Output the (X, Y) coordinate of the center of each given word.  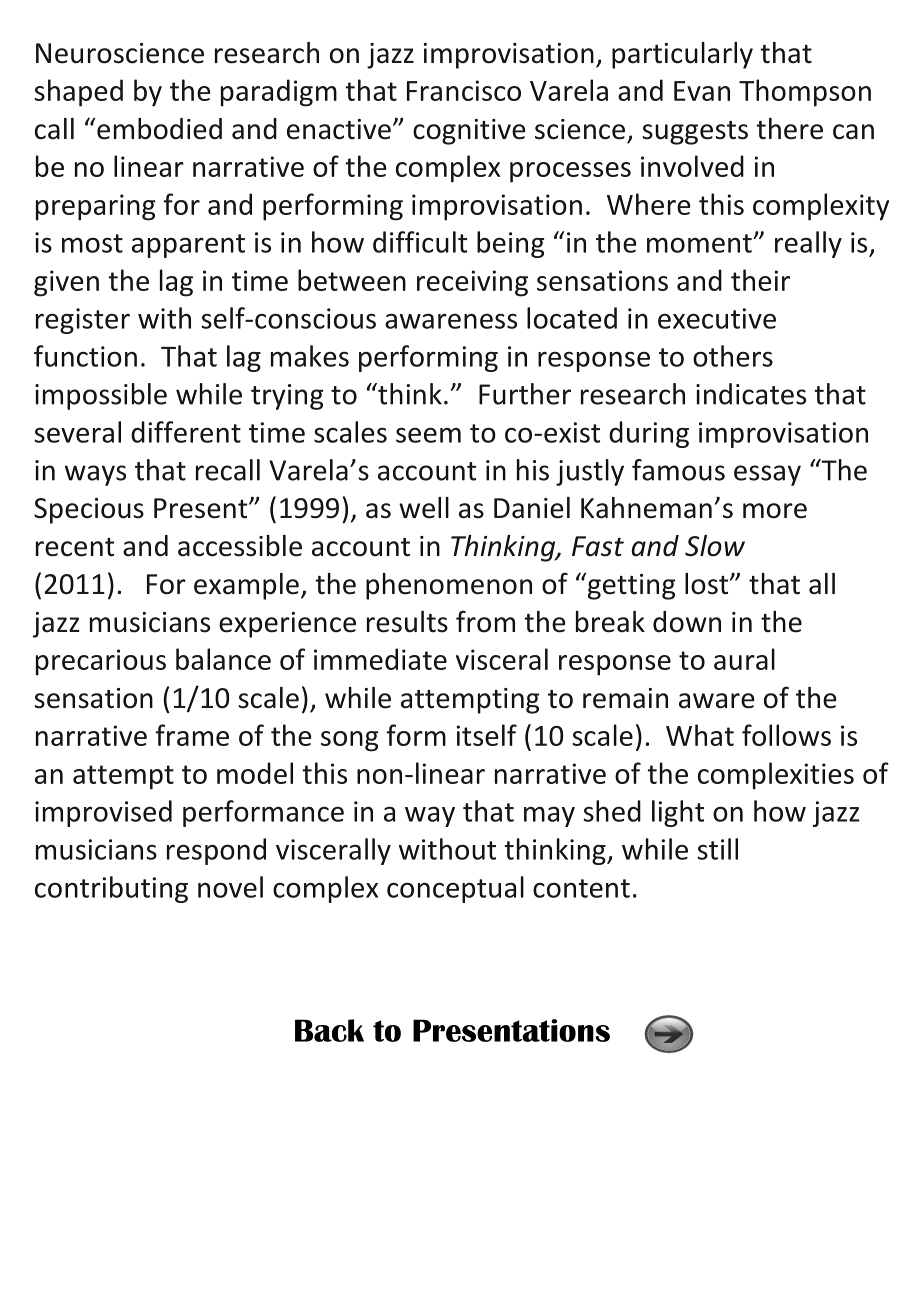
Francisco (464, 90)
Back (329, 1030)
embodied (159, 129)
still (717, 849)
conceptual (455, 889)
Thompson (805, 93)
